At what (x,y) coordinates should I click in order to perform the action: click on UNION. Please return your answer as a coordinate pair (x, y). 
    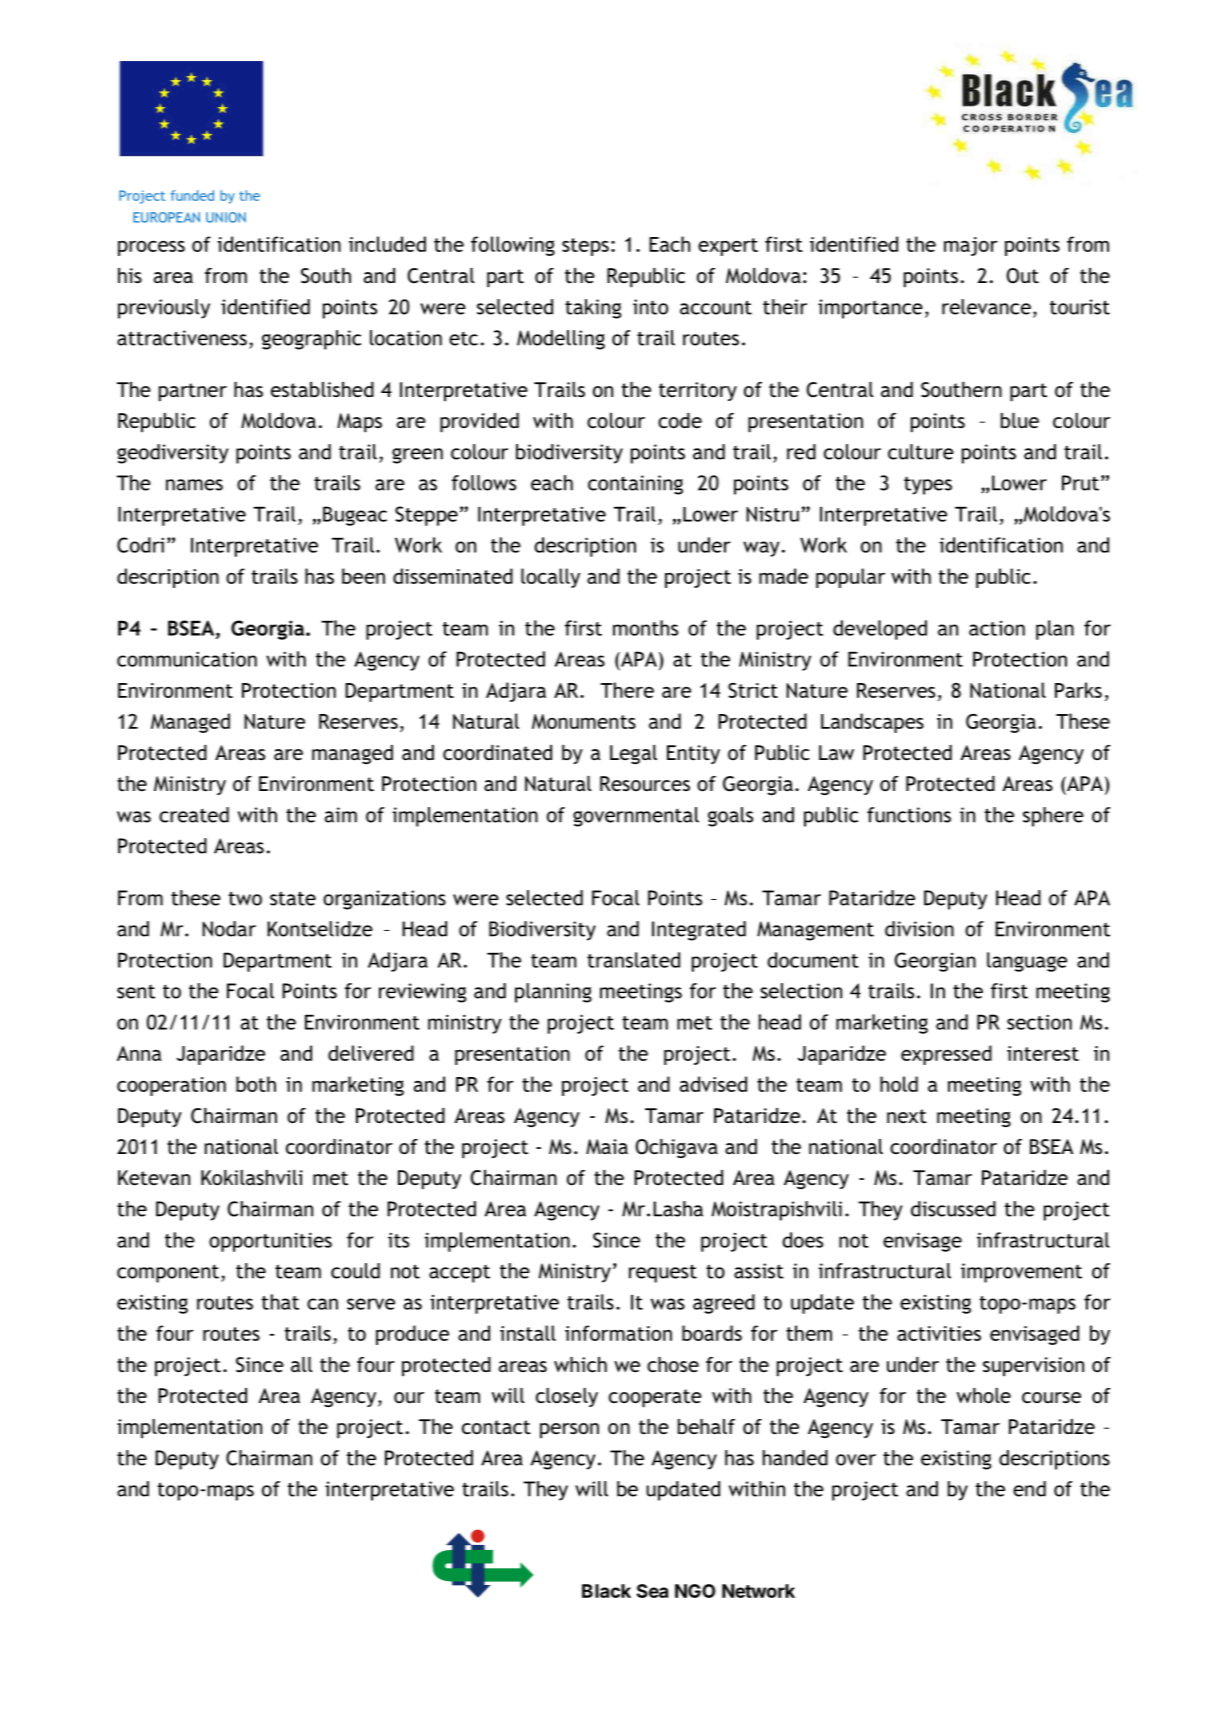
    Looking at the image, I should click on (226, 217).
